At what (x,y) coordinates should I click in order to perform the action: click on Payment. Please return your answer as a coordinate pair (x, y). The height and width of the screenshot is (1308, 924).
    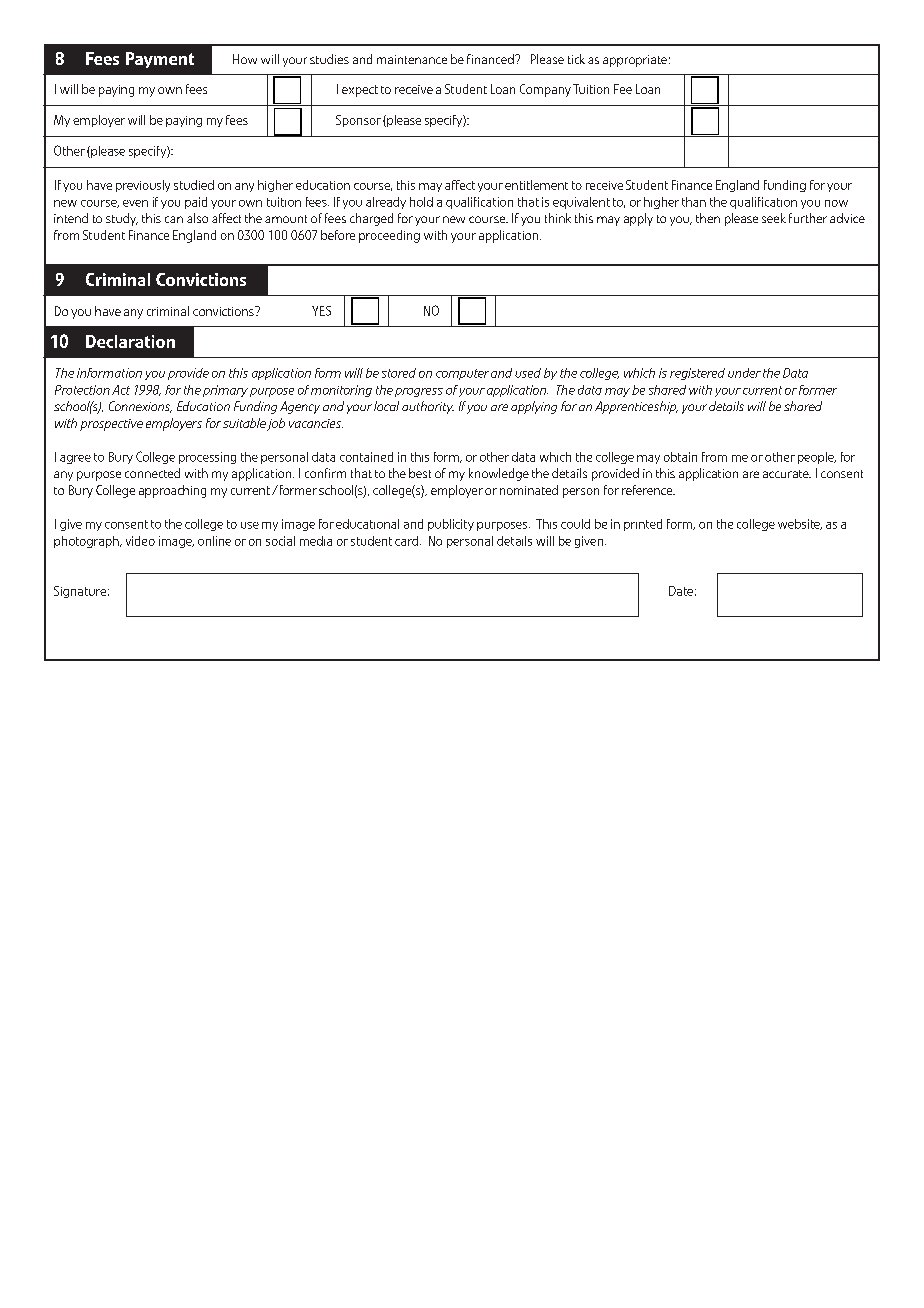
    Looking at the image, I should click on (160, 60).
